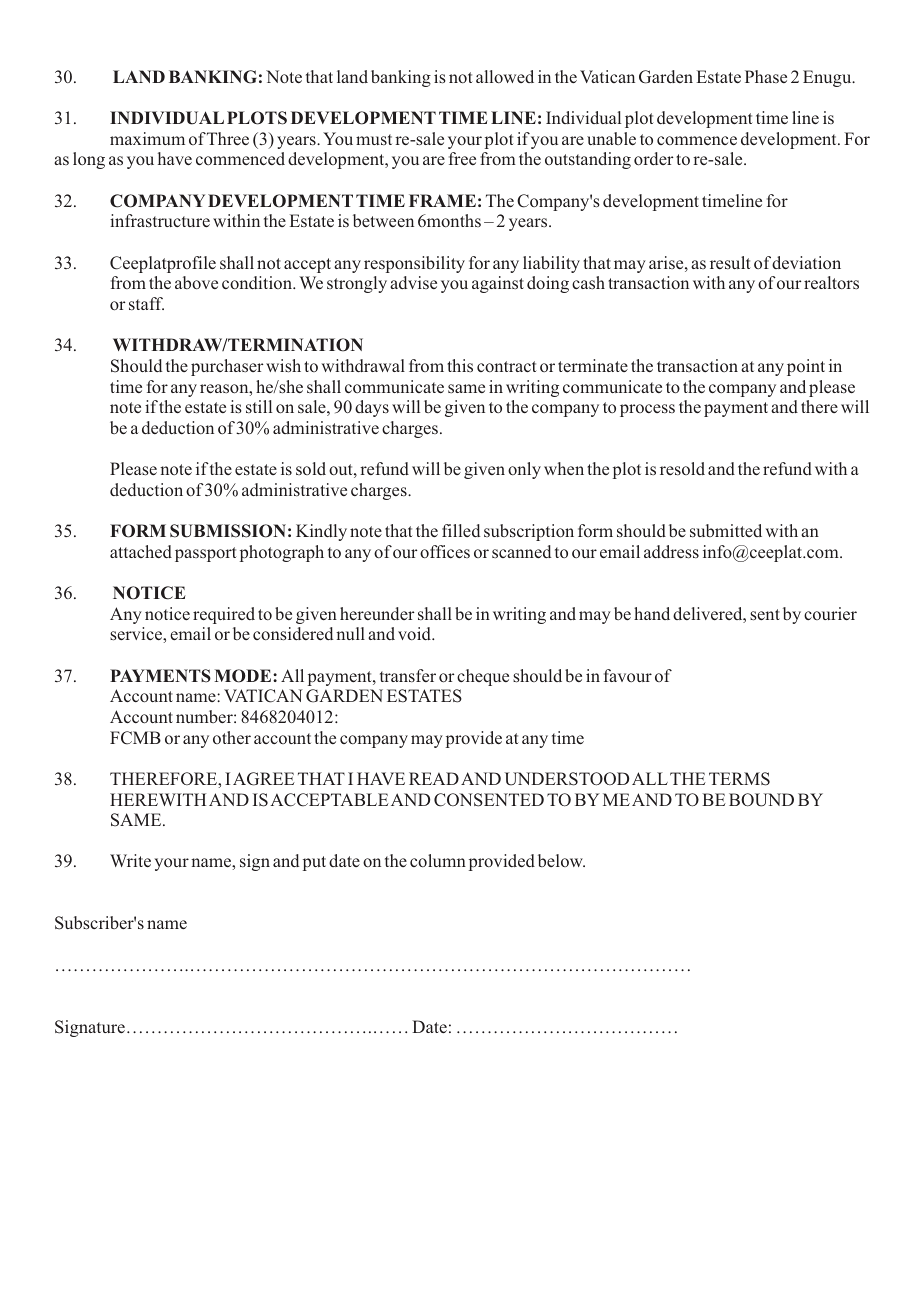 Image resolution: width=924 pixels, height=1308 pixels. Describe the element at coordinates (438, 860) in the document. I see `column` at that location.
